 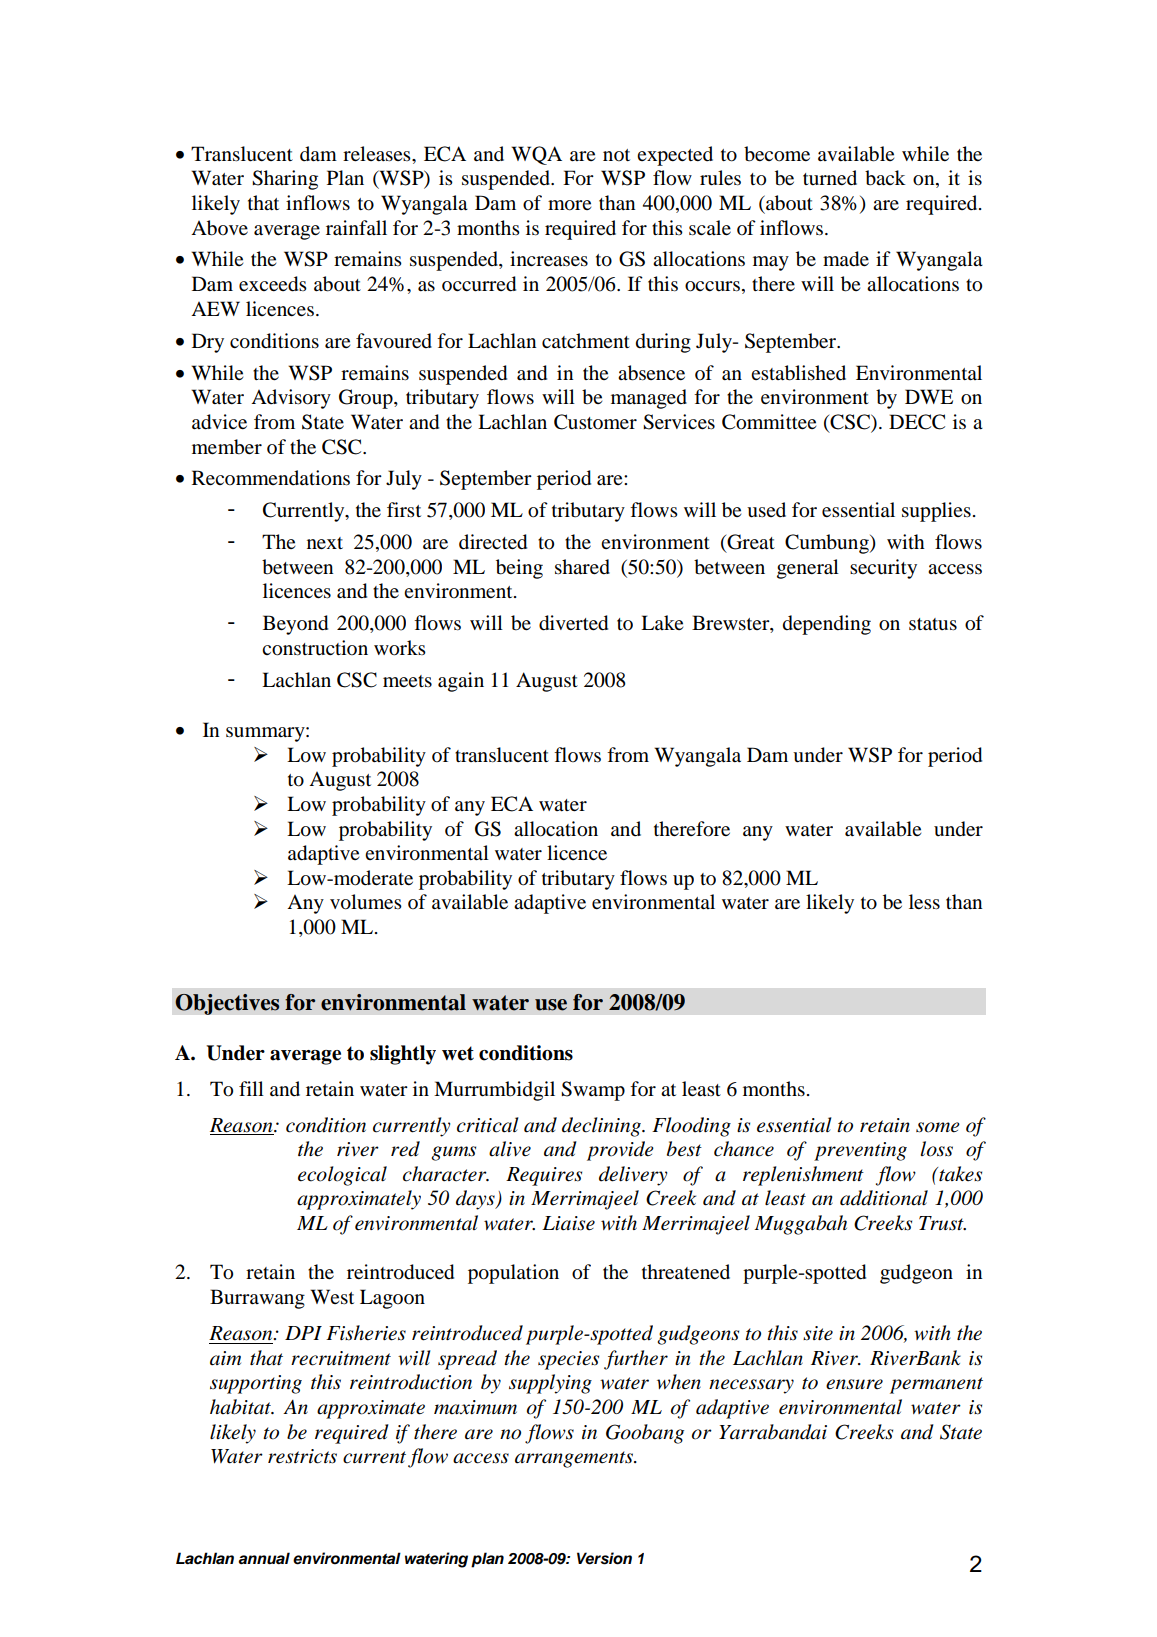 I want to click on again, so click(x=461, y=682).
